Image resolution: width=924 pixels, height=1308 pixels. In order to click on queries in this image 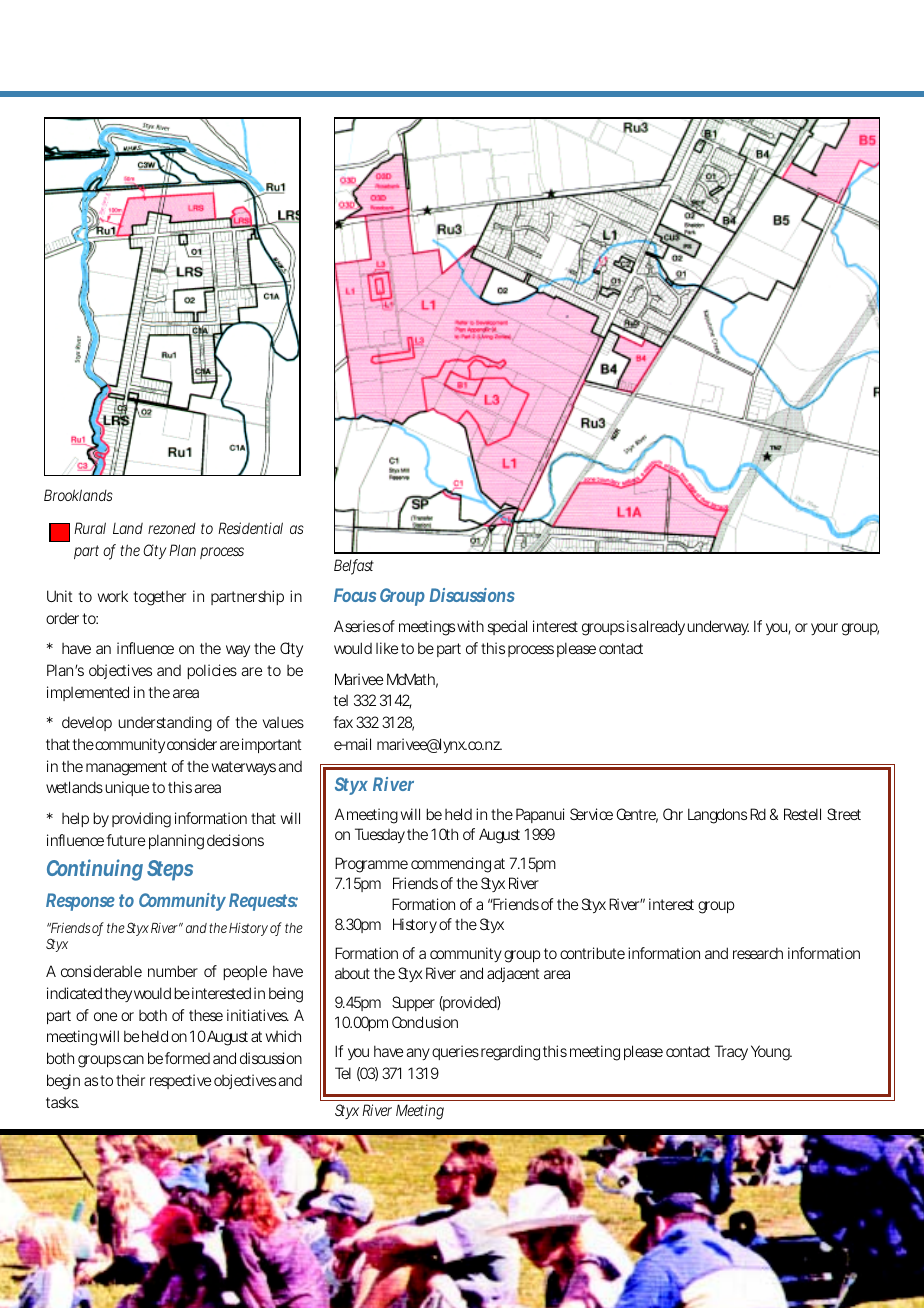, I will do `click(455, 1052)`.
